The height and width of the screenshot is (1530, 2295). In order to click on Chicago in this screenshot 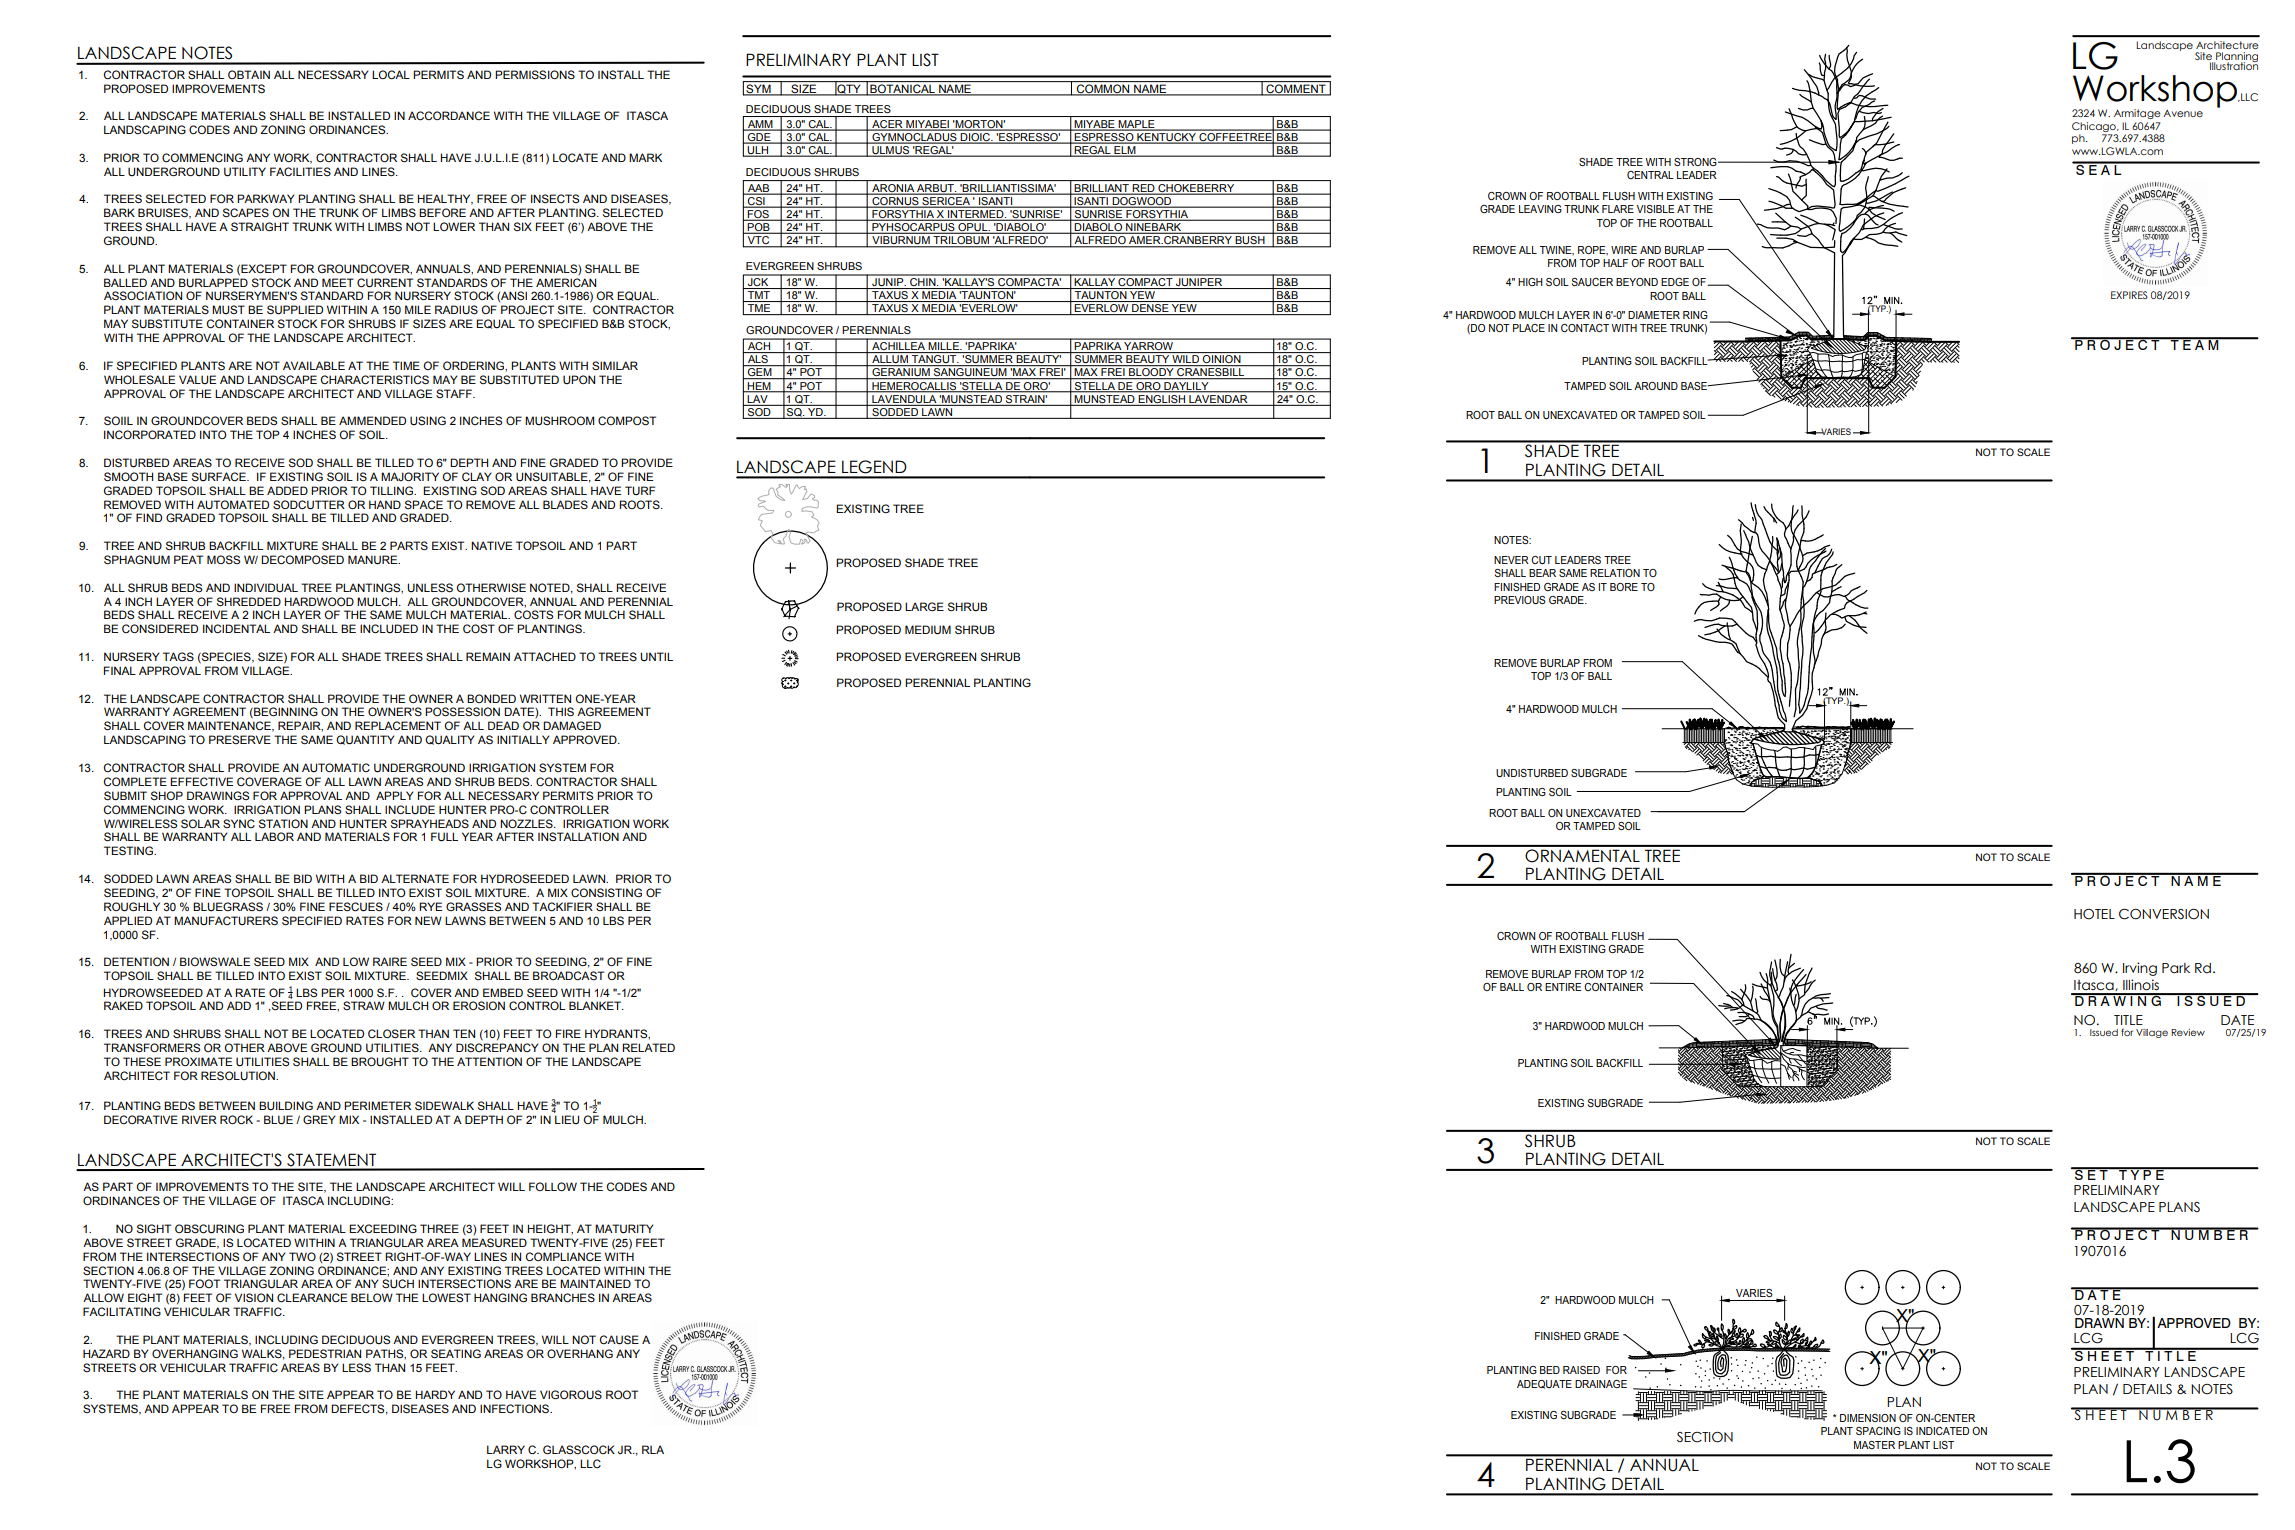, I will do `click(2095, 127)`.
